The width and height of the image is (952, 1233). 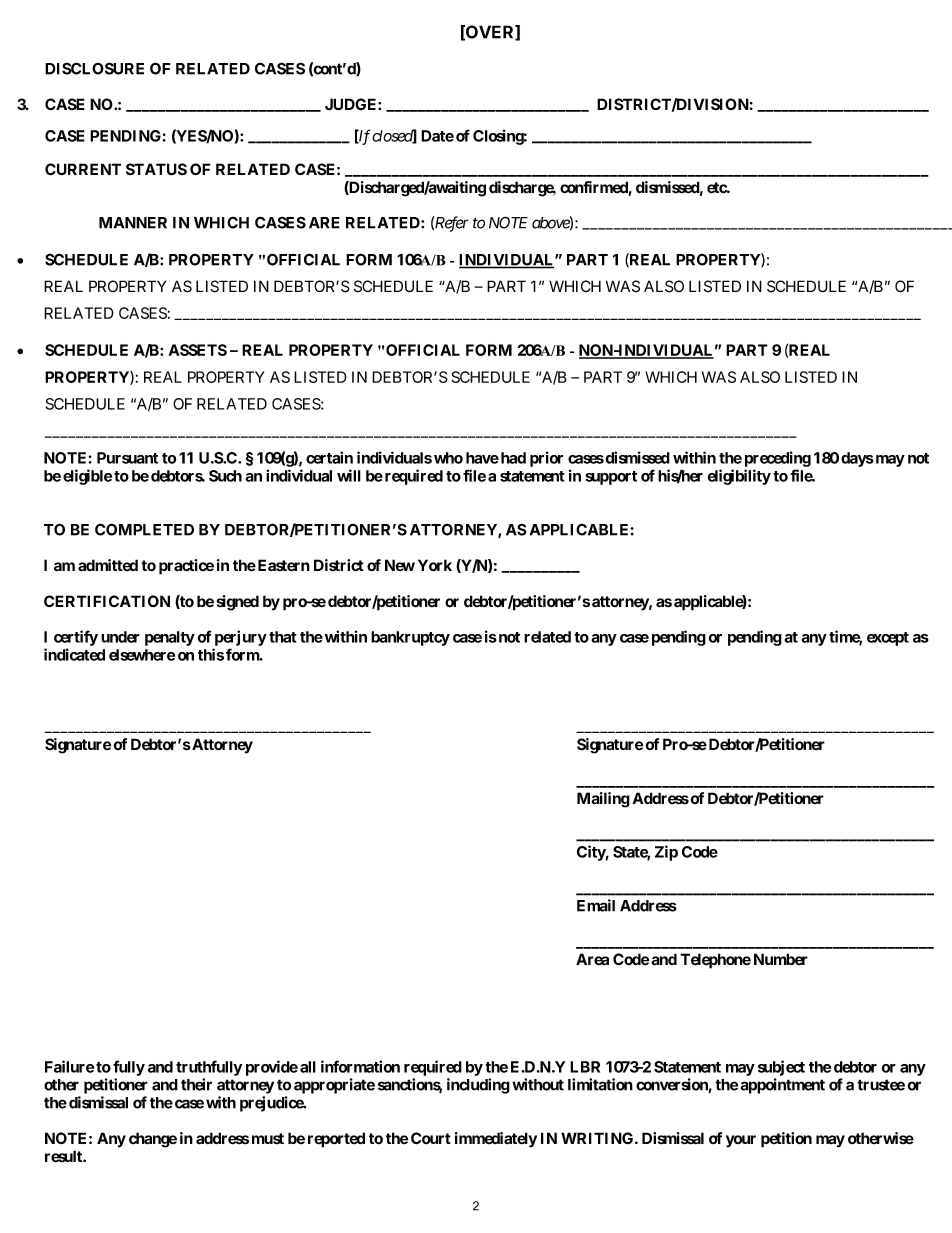 What do you see at coordinates (153, 1140) in the image?
I see `change` at bounding box center [153, 1140].
